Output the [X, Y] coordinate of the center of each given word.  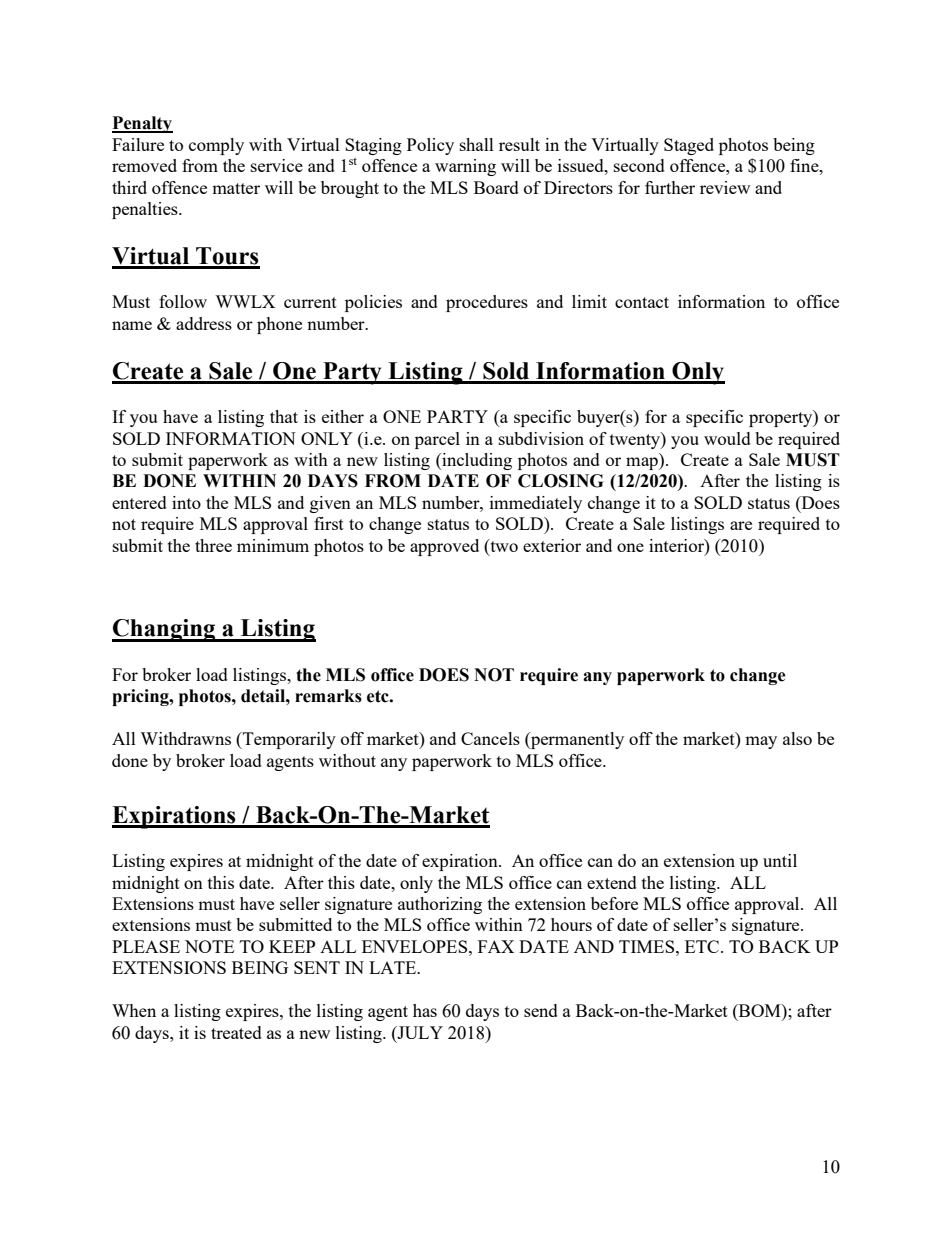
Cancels [490, 738]
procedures [487, 303]
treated [236, 1032]
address [204, 323]
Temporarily [288, 740]
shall [477, 144]
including [476, 461]
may [761, 742]
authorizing [440, 905]
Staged [689, 146]
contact [642, 302]
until [780, 860]
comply [216, 146]
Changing [165, 630]
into [186, 502]
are [741, 525]
